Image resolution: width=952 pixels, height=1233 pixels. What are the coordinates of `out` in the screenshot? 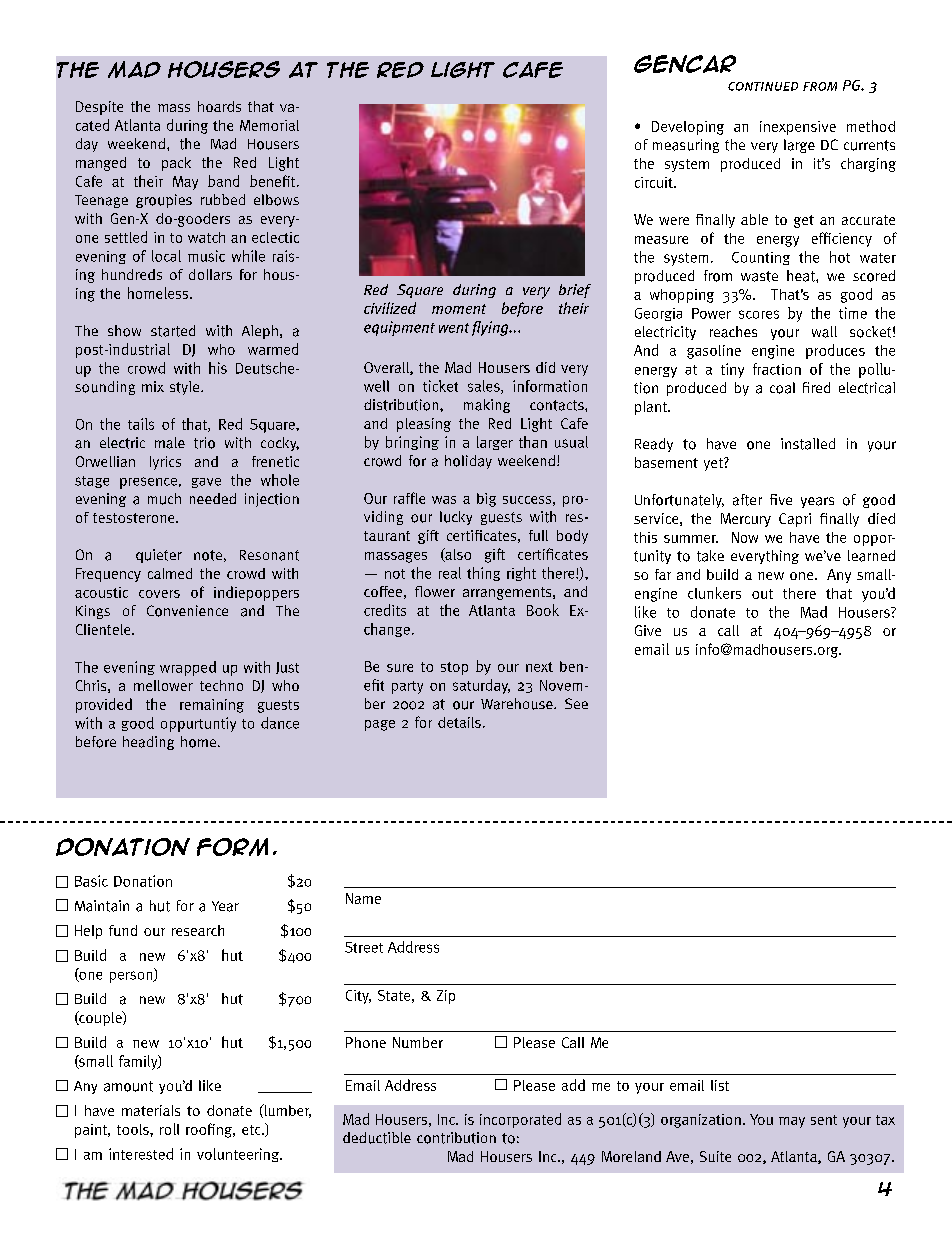 It's located at (762, 594).
